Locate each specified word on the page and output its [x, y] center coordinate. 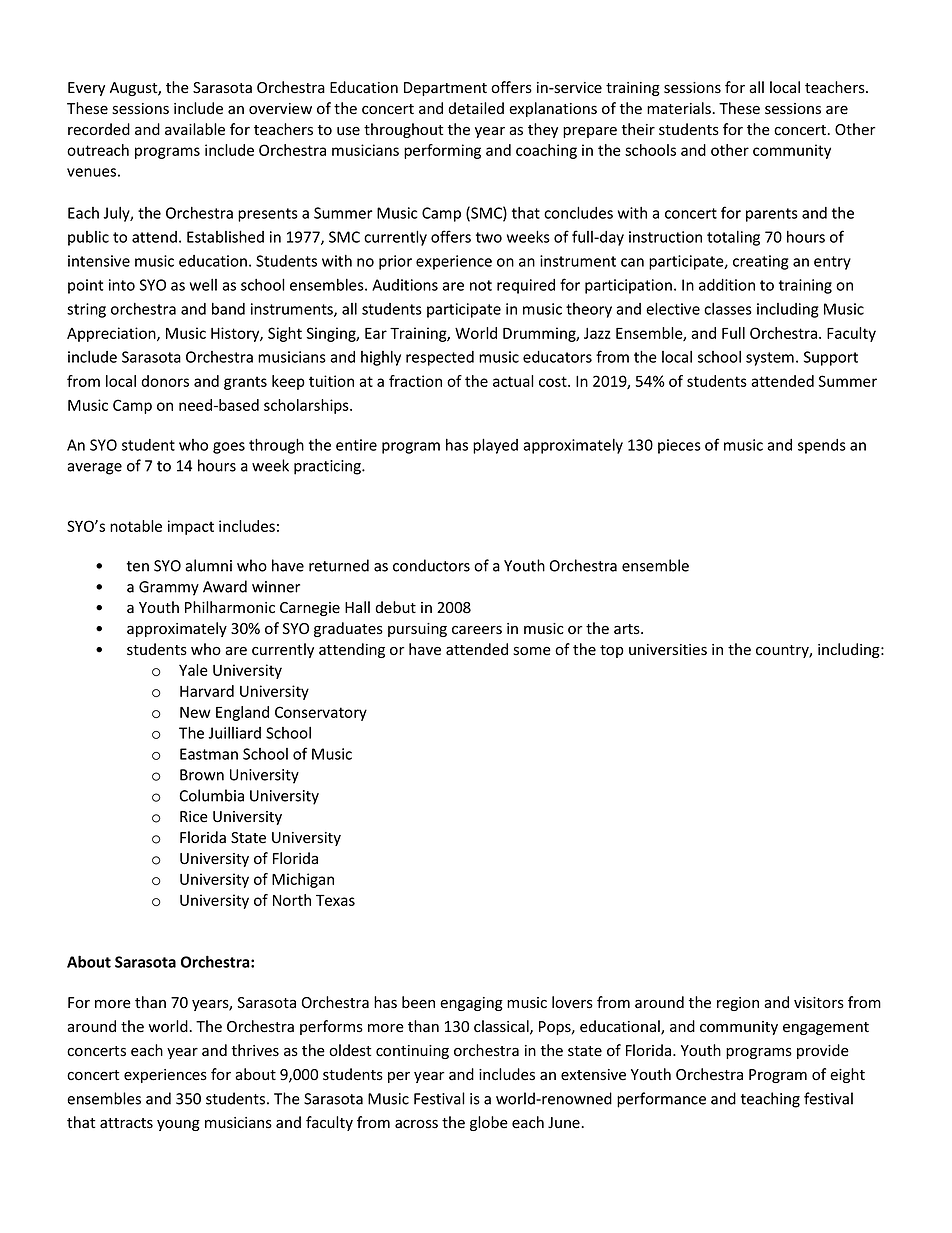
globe [489, 1123]
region [738, 1004]
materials [679, 108]
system [770, 359]
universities [668, 650]
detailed [476, 108]
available [195, 129]
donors [165, 381]
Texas [335, 900]
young [178, 1125]
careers [477, 630]
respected [440, 358]
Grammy [169, 588]
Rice [194, 817]
